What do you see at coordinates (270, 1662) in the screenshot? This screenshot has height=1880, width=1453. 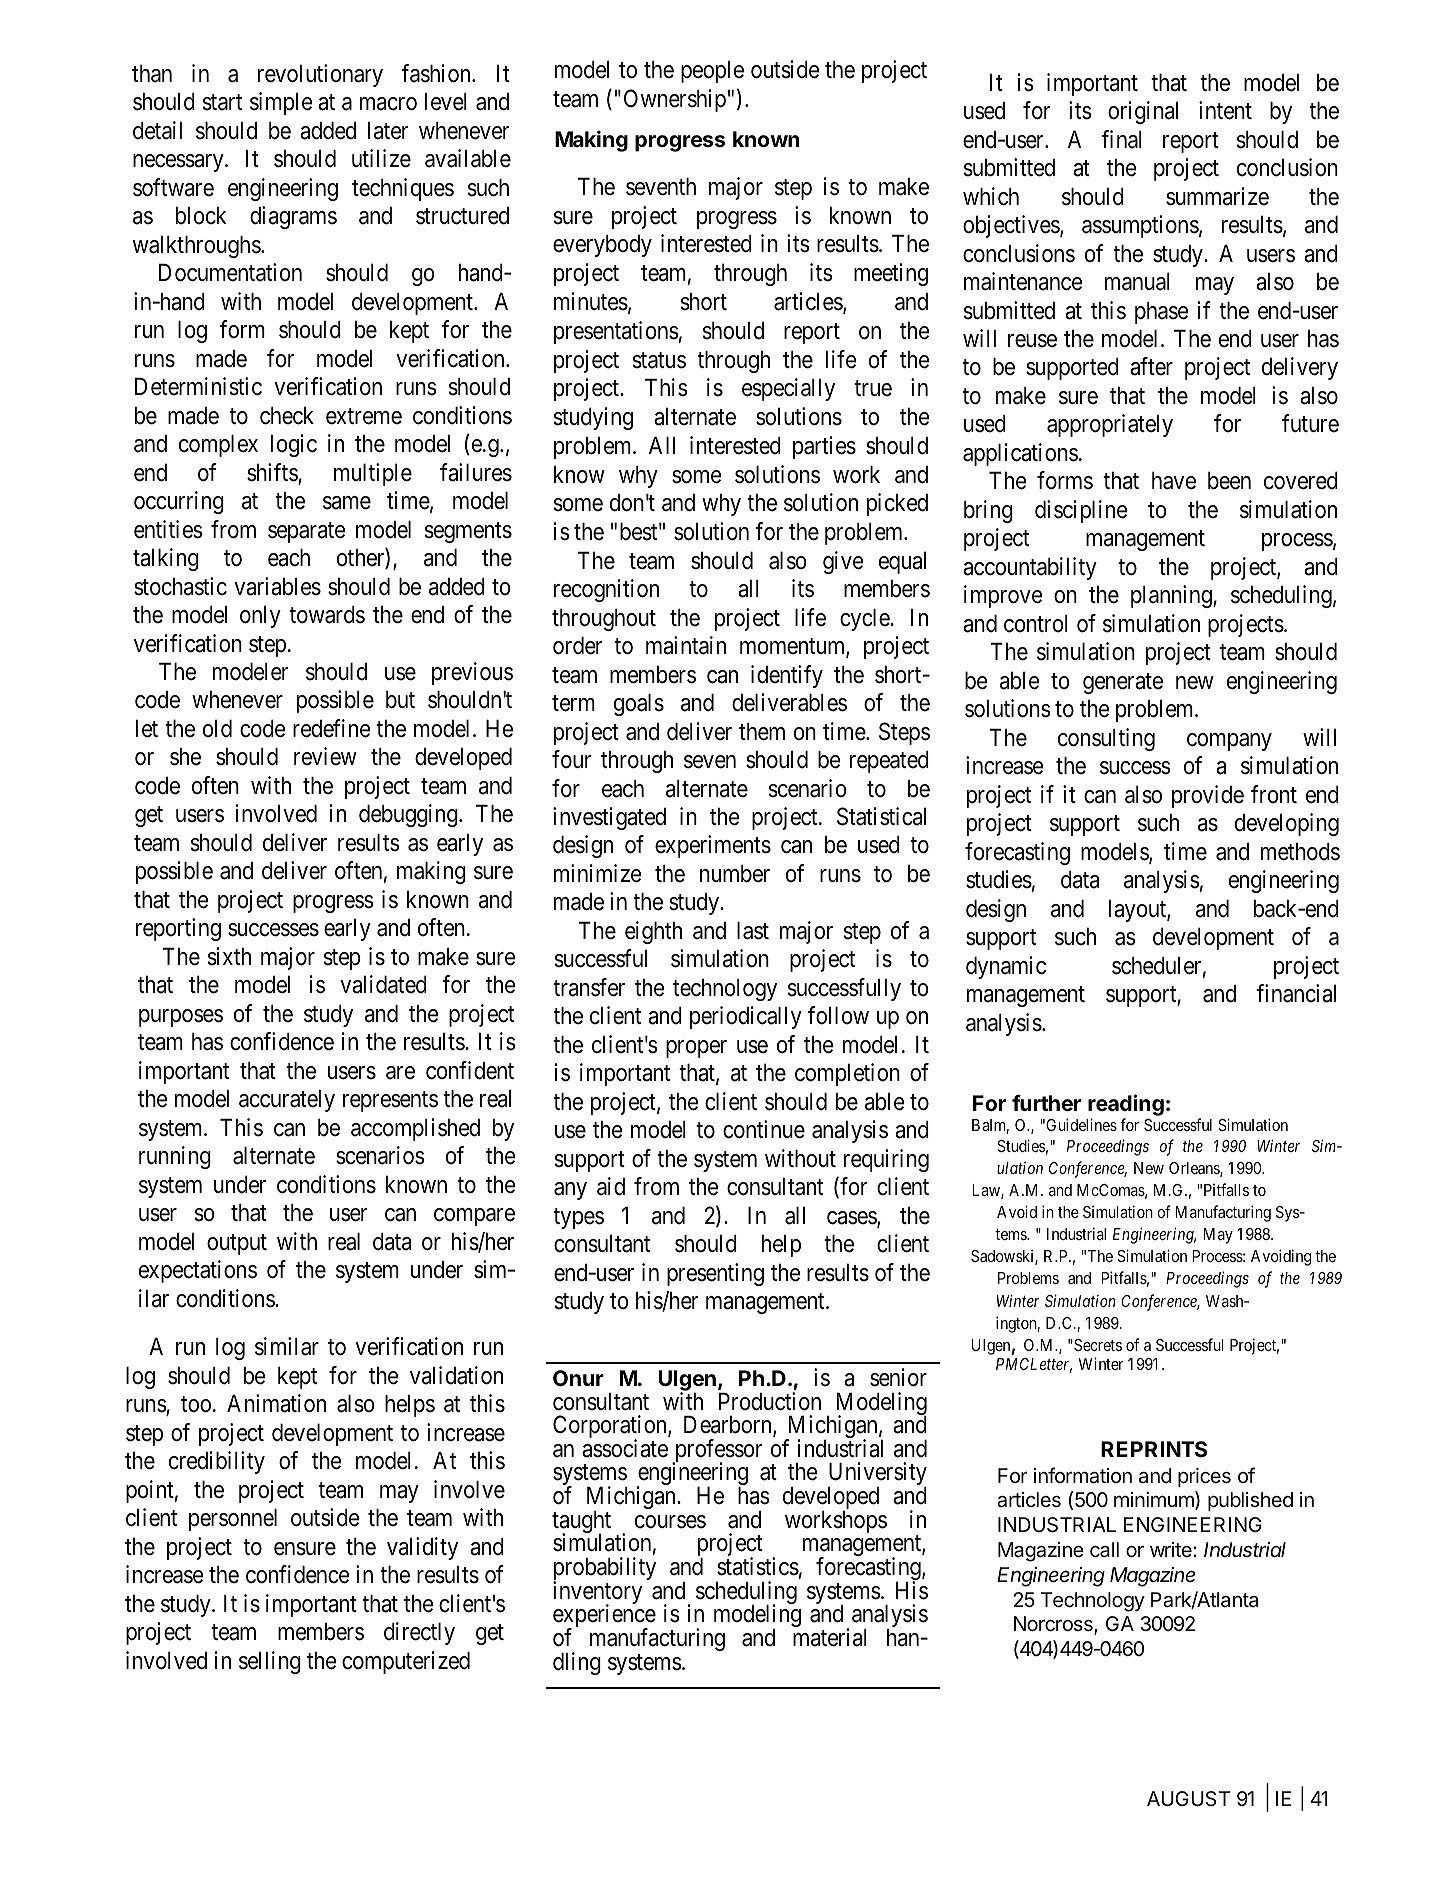 I see `selling` at bounding box center [270, 1662].
